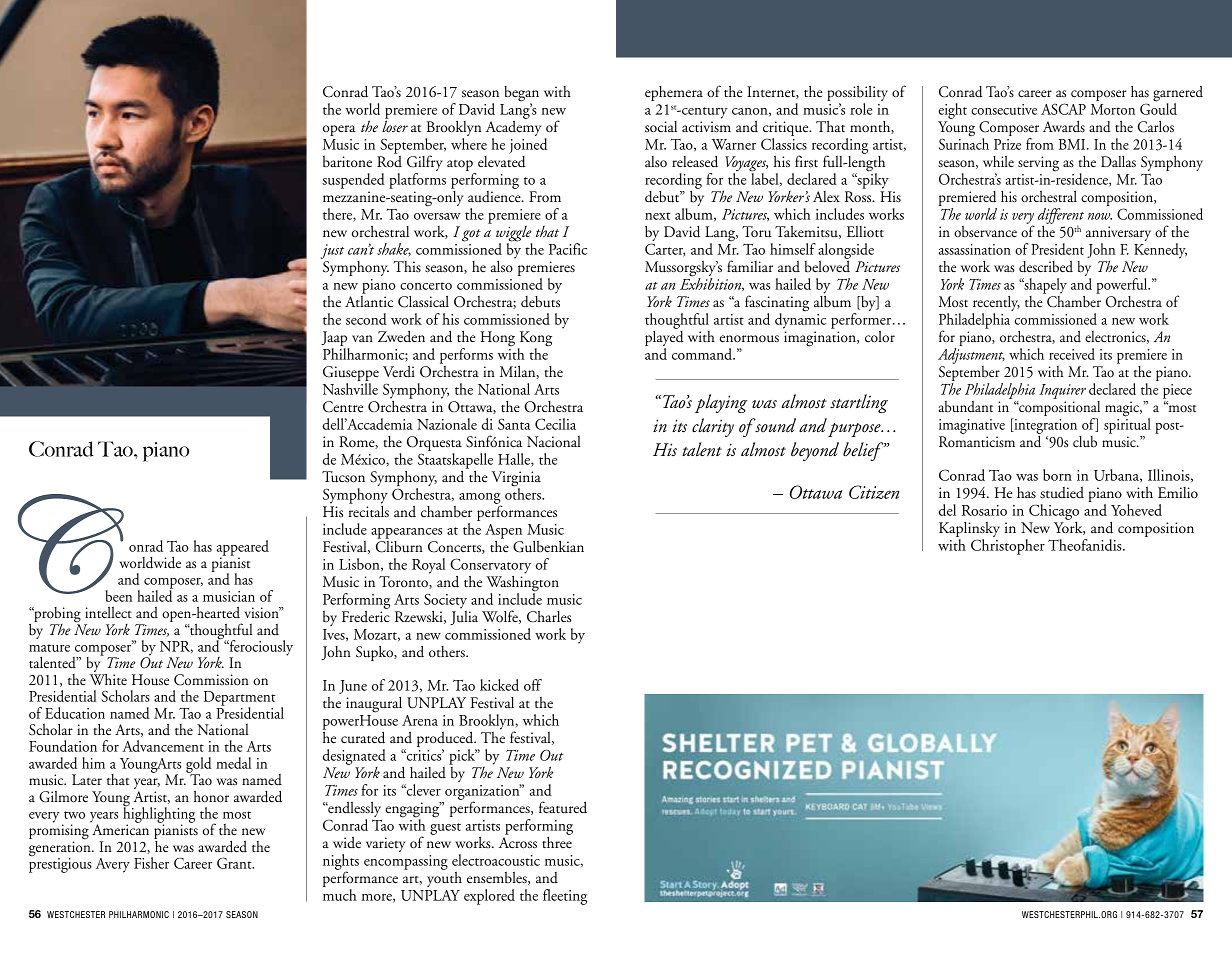 This screenshot has height=959, width=1232. Describe the element at coordinates (557, 841) in the screenshot. I see `three` at that location.
